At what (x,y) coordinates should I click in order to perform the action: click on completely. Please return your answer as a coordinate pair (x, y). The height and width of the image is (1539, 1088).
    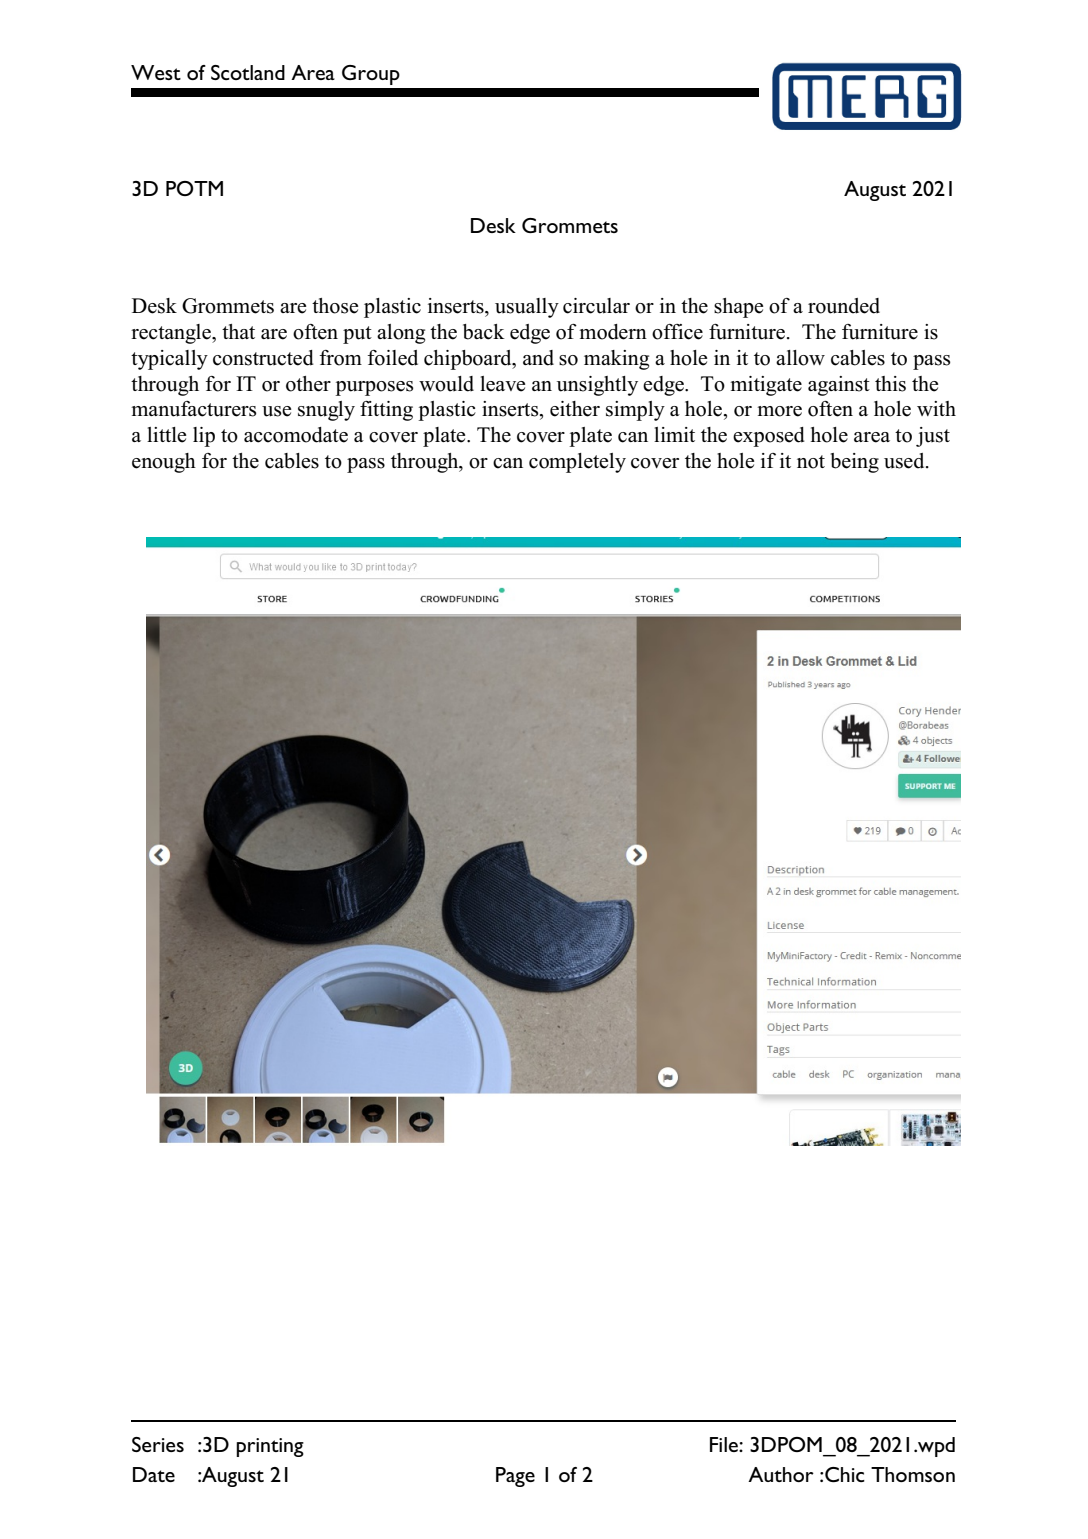
    Looking at the image, I should click on (577, 463).
